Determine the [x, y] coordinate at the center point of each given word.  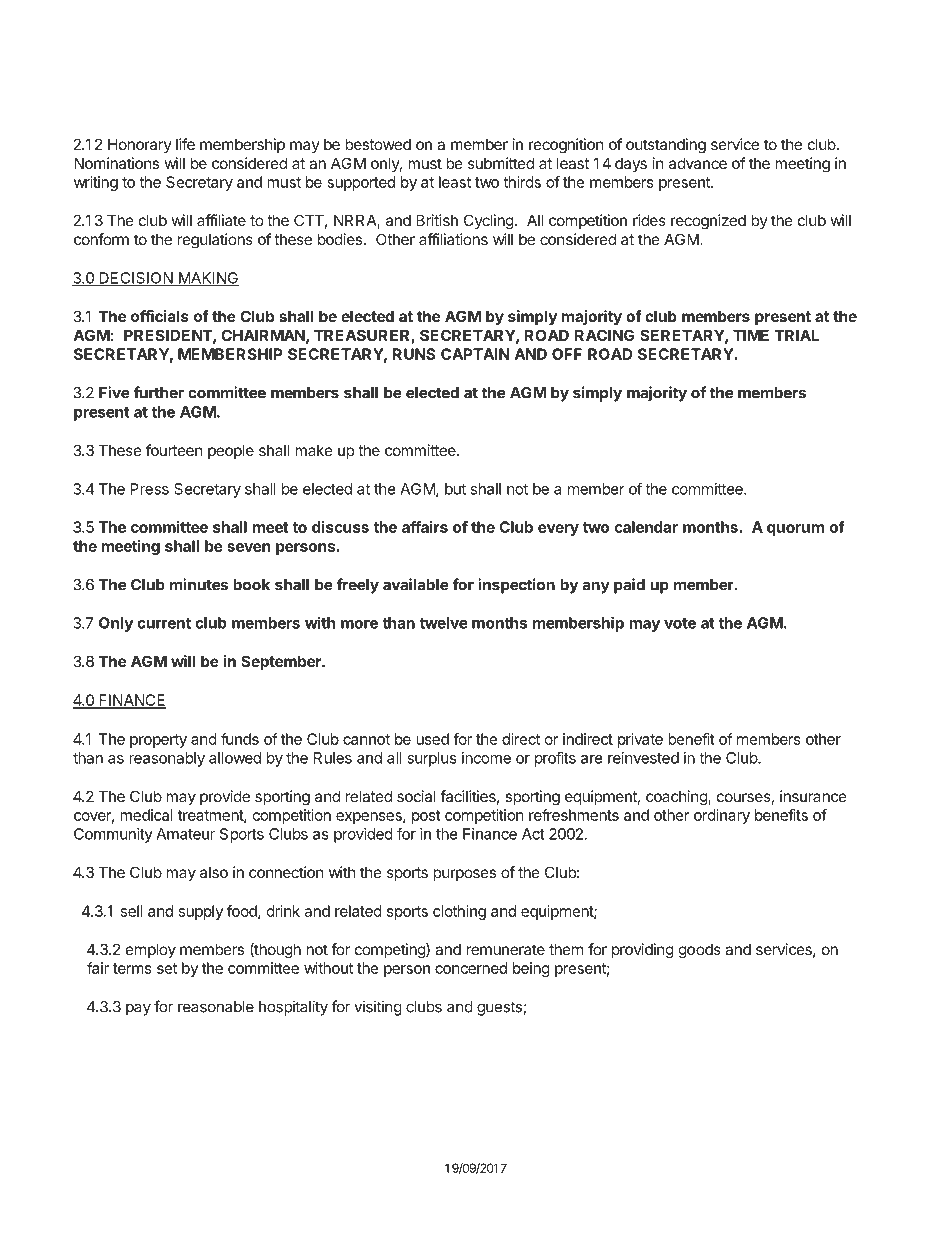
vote [680, 623]
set [167, 968]
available [416, 584]
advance [698, 163]
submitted [501, 163]
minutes [199, 584]
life [185, 144]
